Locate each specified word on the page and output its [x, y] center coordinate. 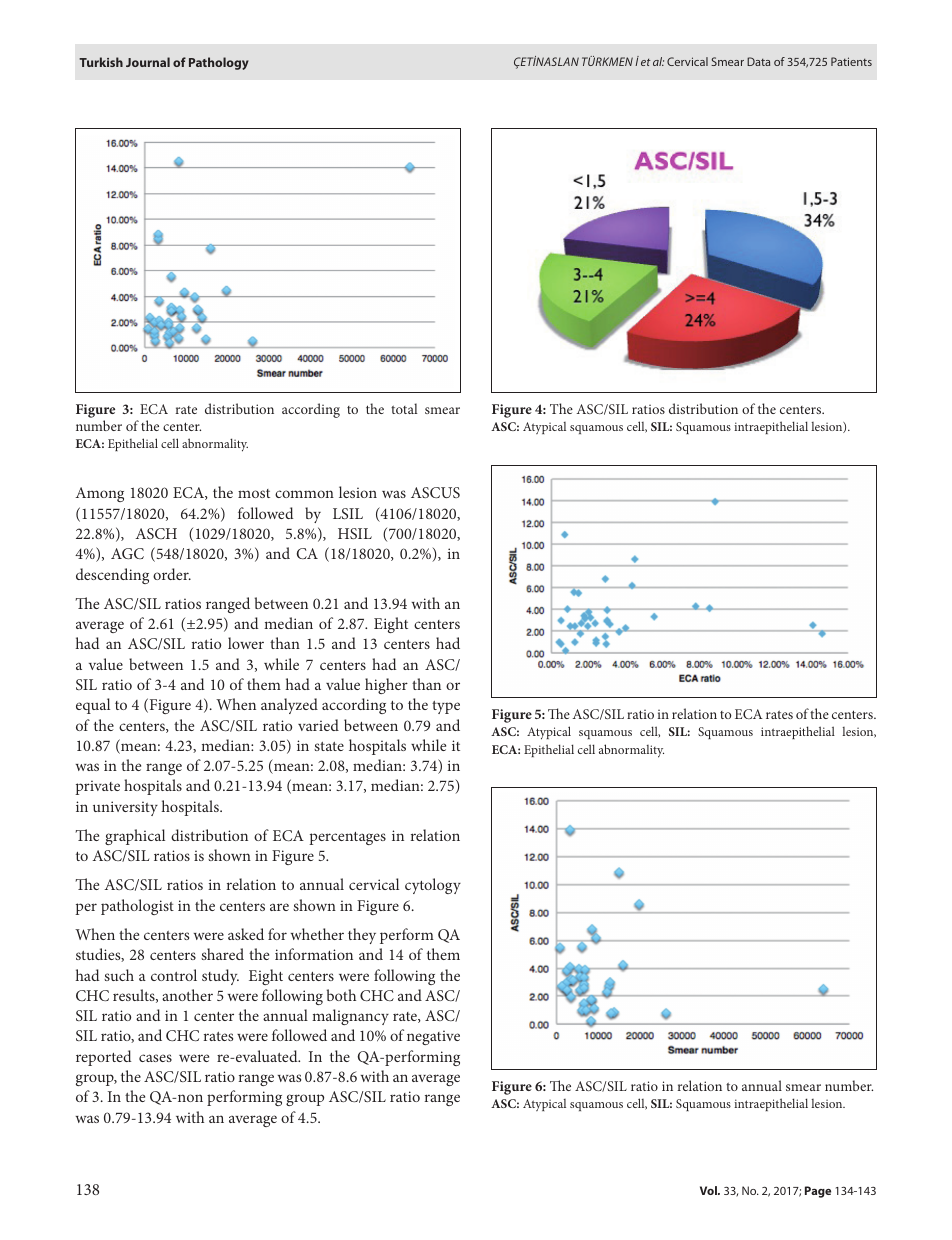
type [446, 707]
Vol [709, 1190]
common [304, 494]
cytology [433, 886]
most [254, 493]
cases [155, 1058]
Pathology [219, 63]
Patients [851, 61]
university [125, 808]
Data [758, 61]
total [404, 408]
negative [433, 1037]
